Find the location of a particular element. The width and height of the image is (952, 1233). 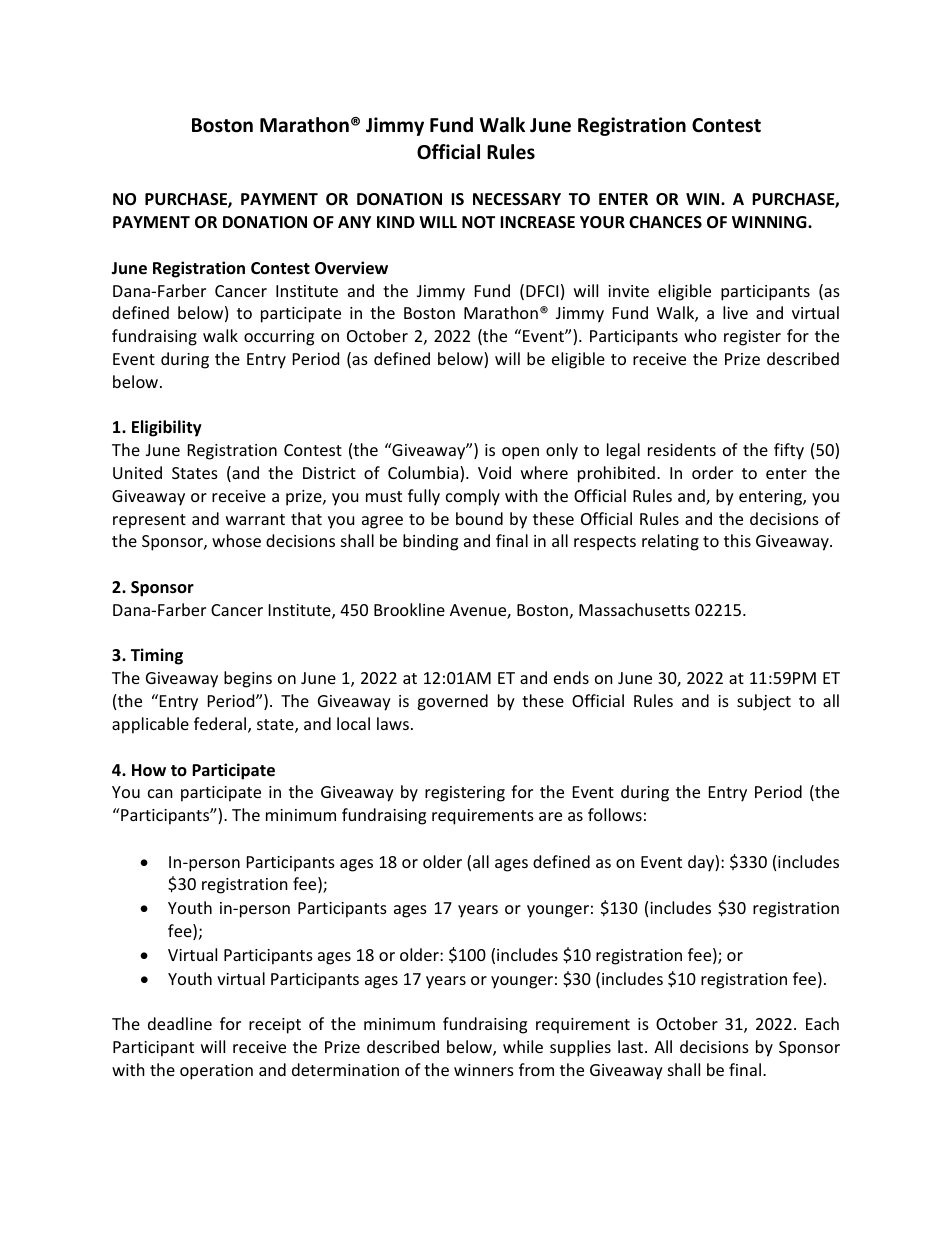

ANY is located at coordinates (354, 222).
